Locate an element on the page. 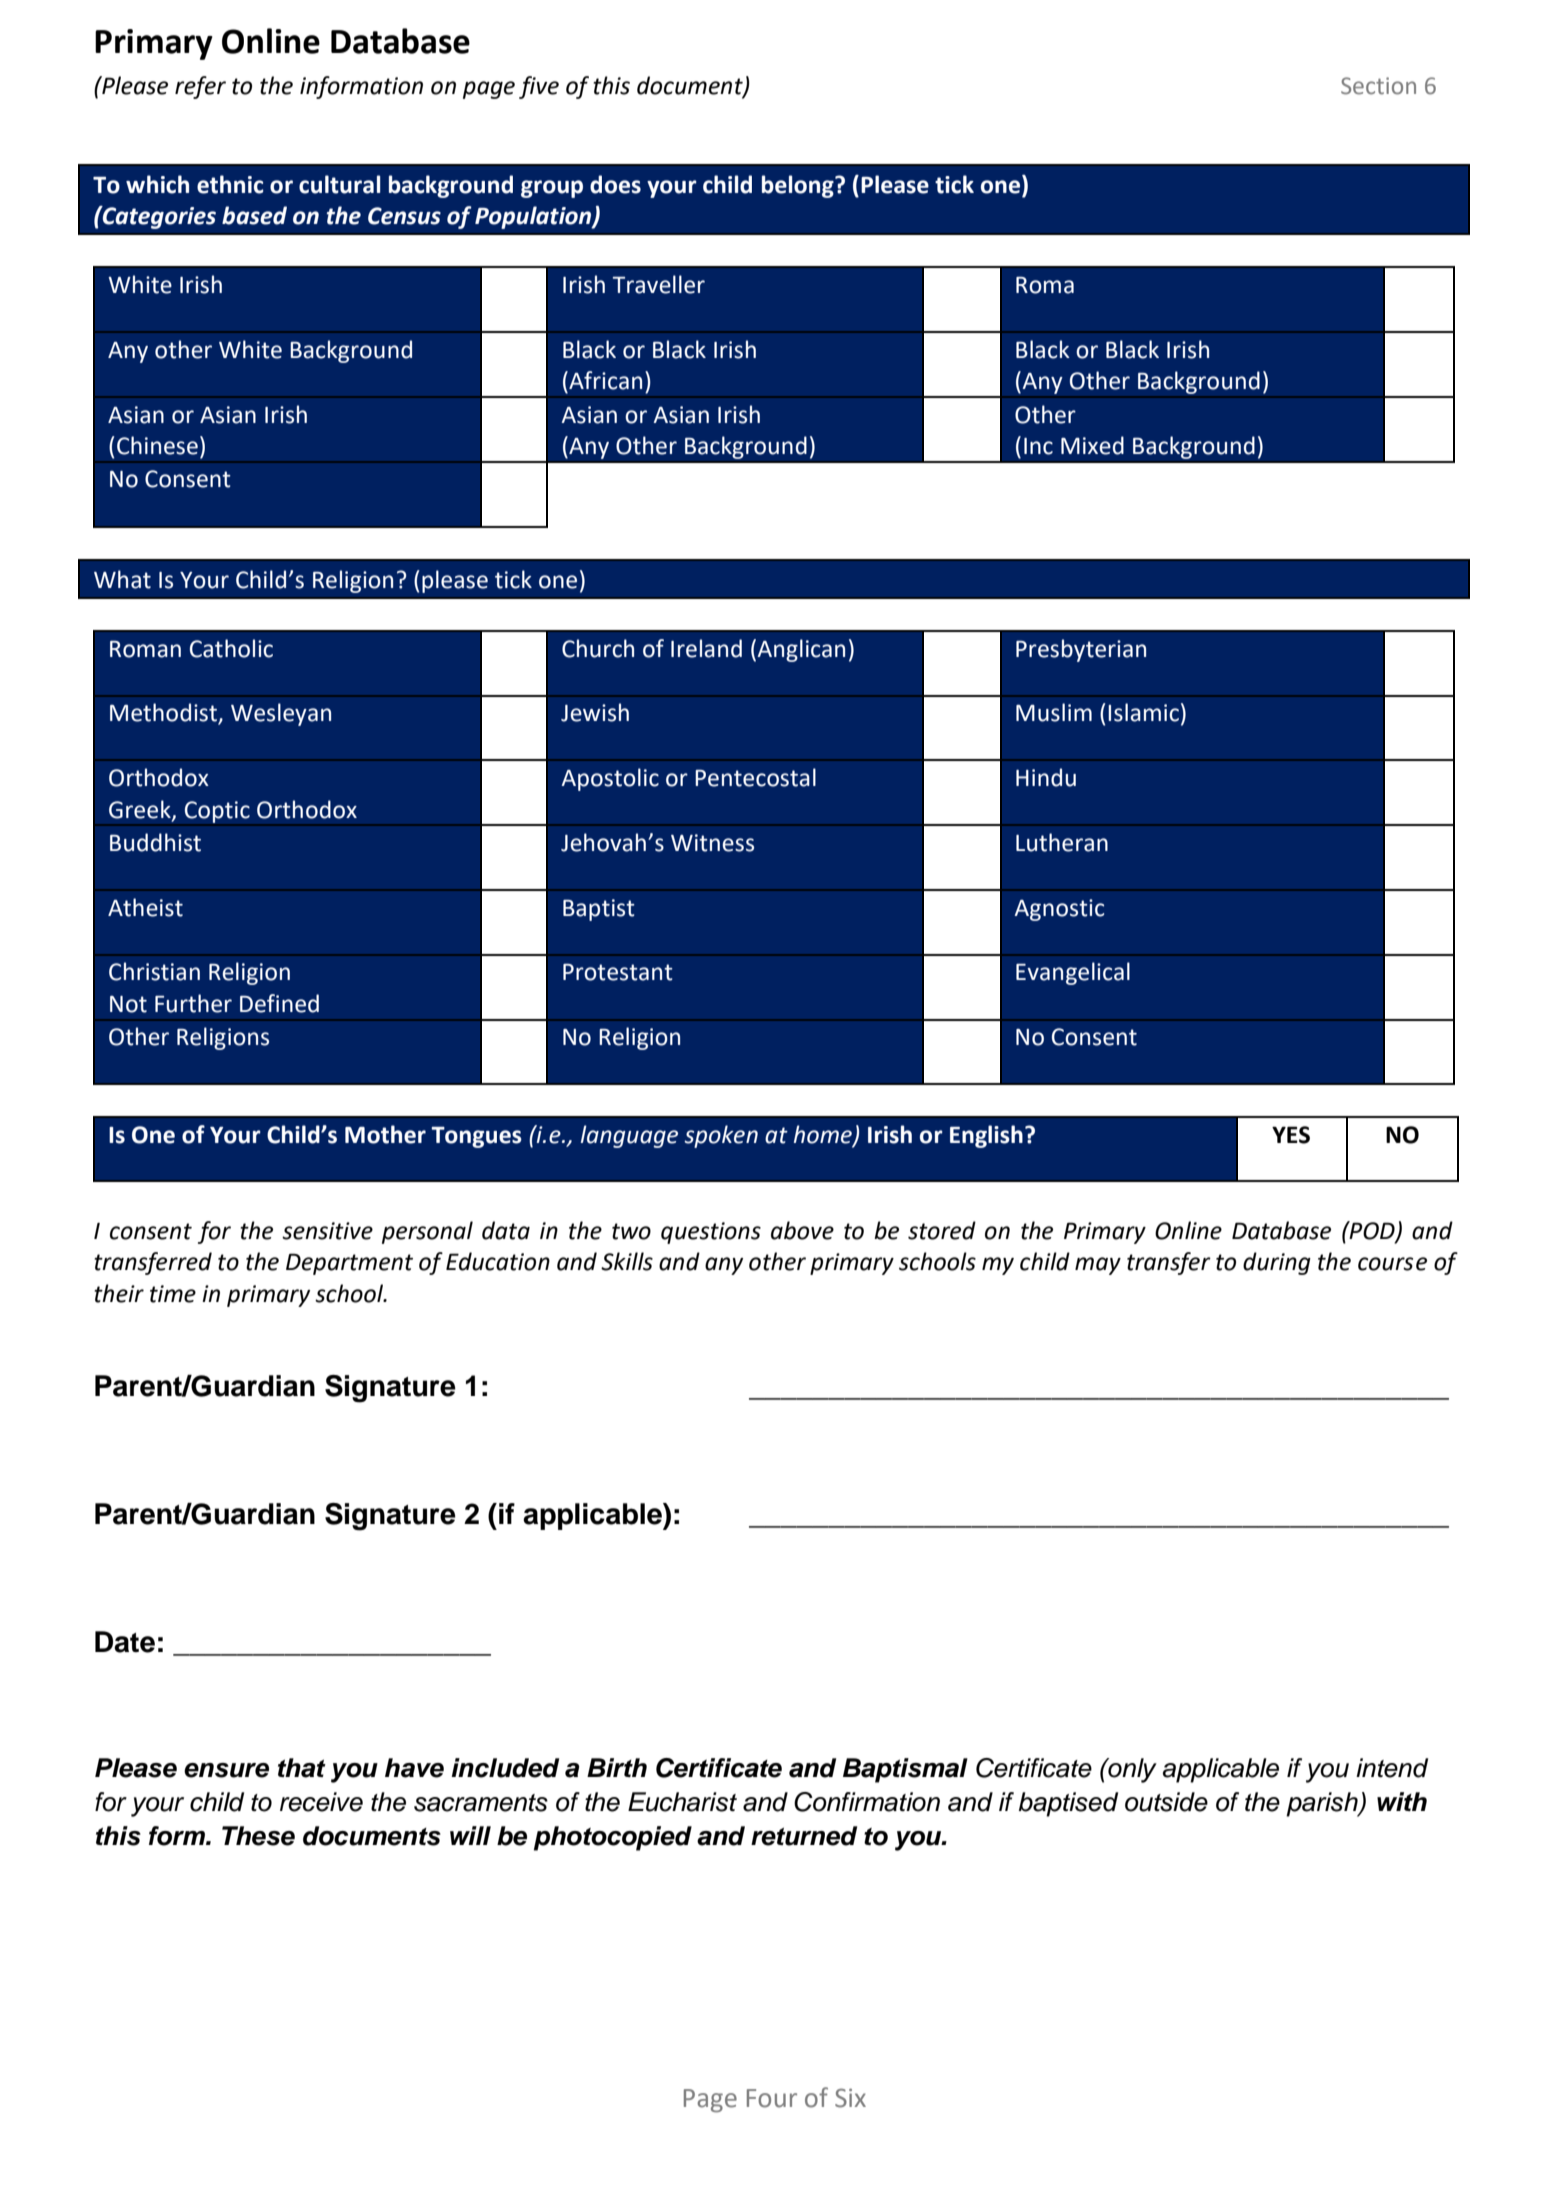  Defined is located at coordinates (279, 1003).
